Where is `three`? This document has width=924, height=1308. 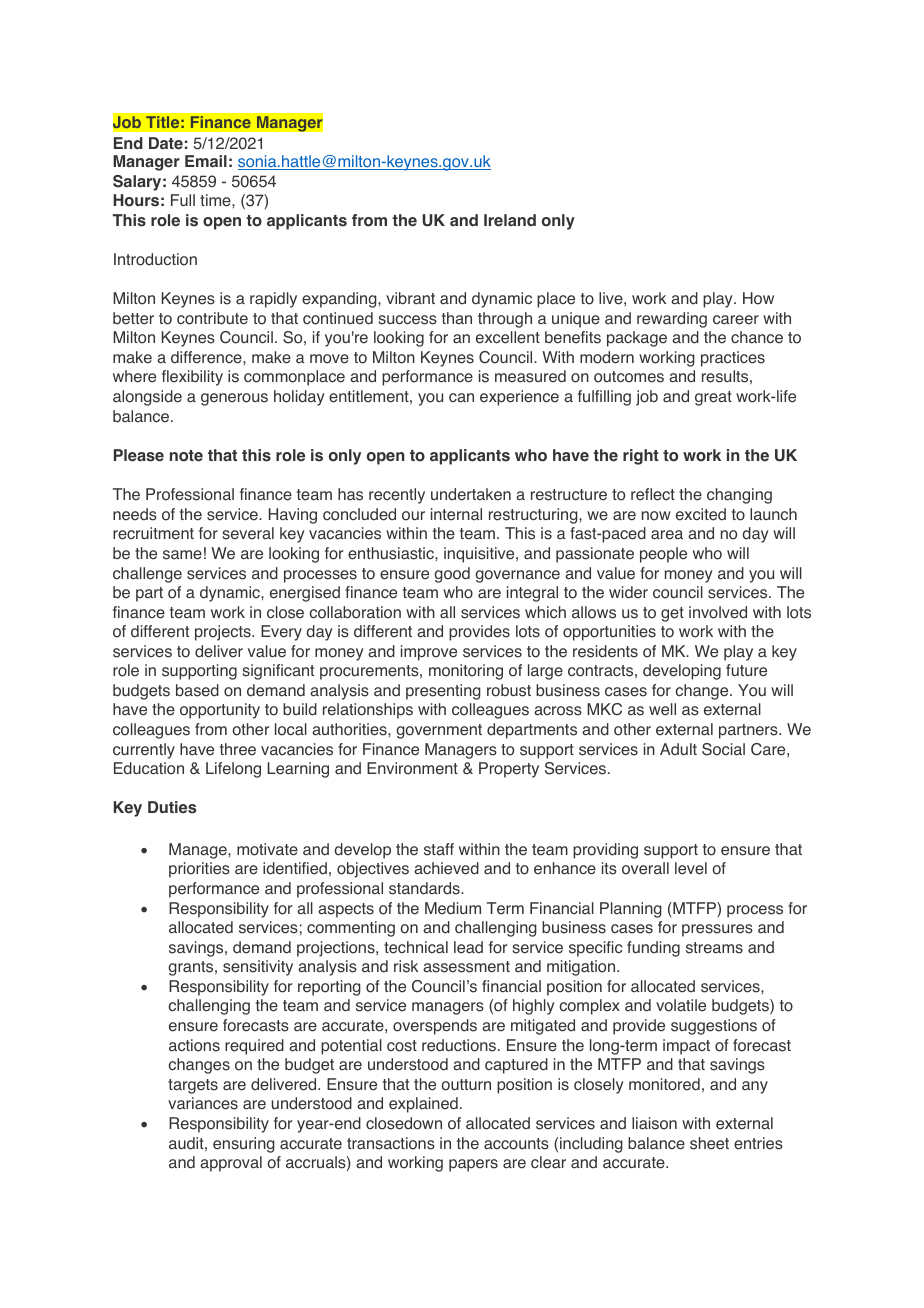
three is located at coordinates (238, 749).
